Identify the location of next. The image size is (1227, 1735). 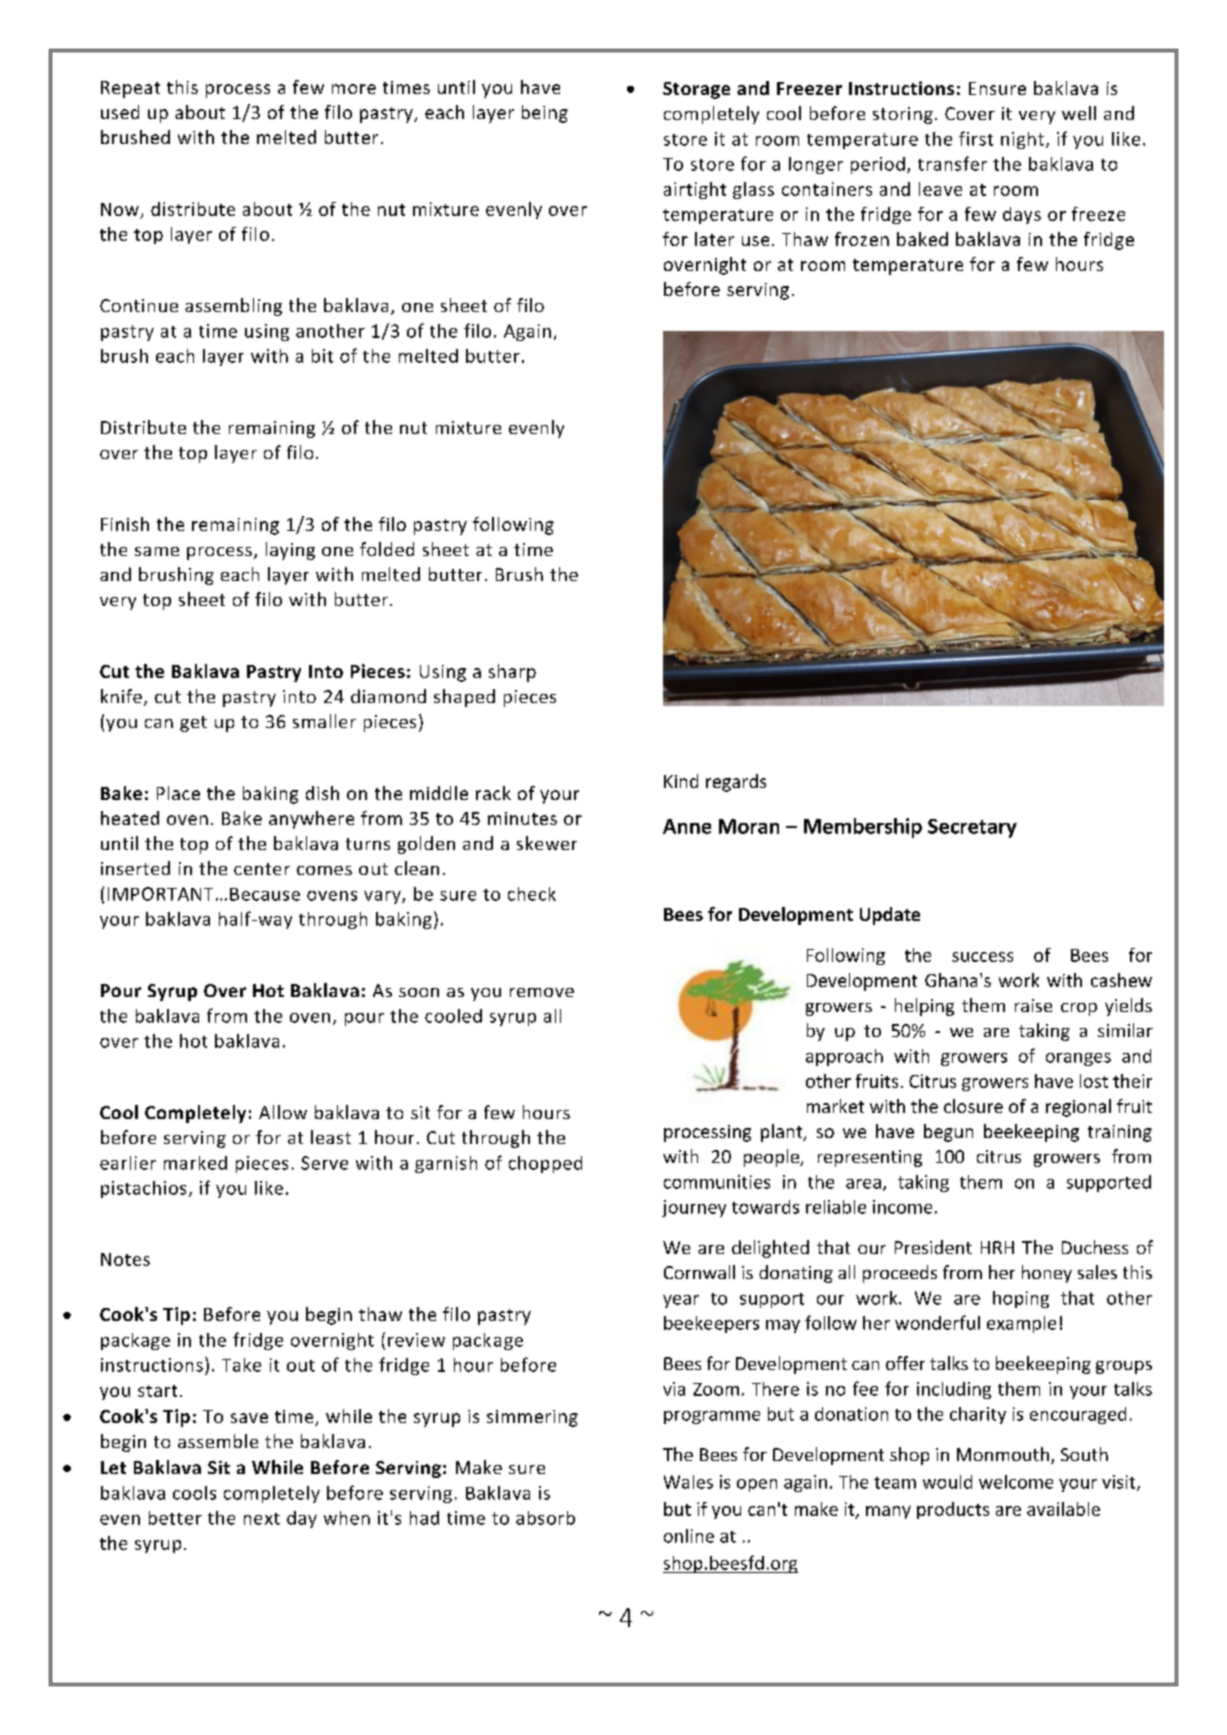
(262, 1519).
